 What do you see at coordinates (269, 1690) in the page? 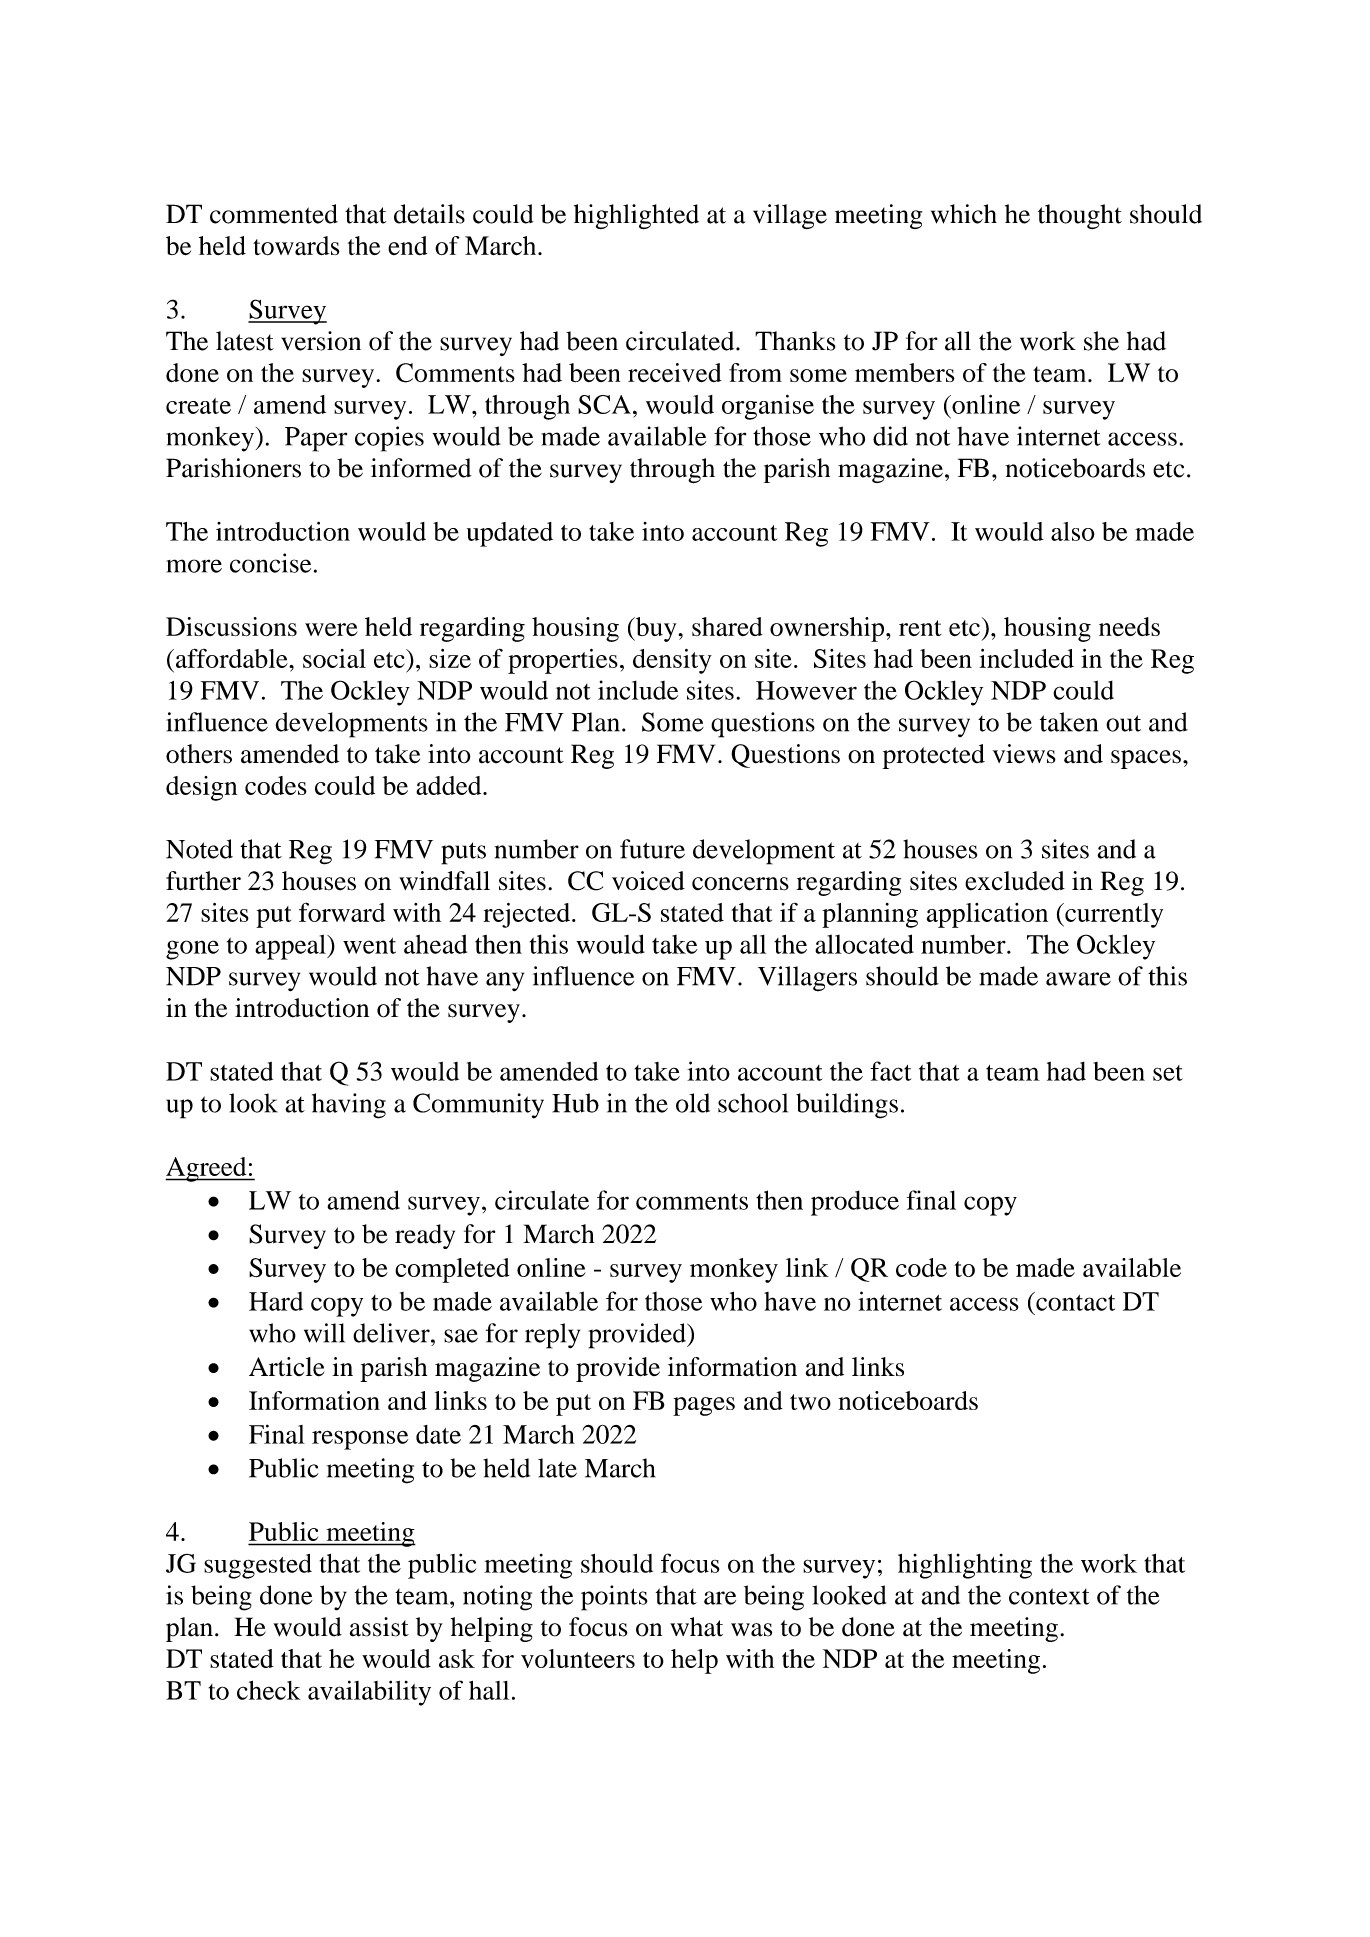
I see `check` at bounding box center [269, 1690].
